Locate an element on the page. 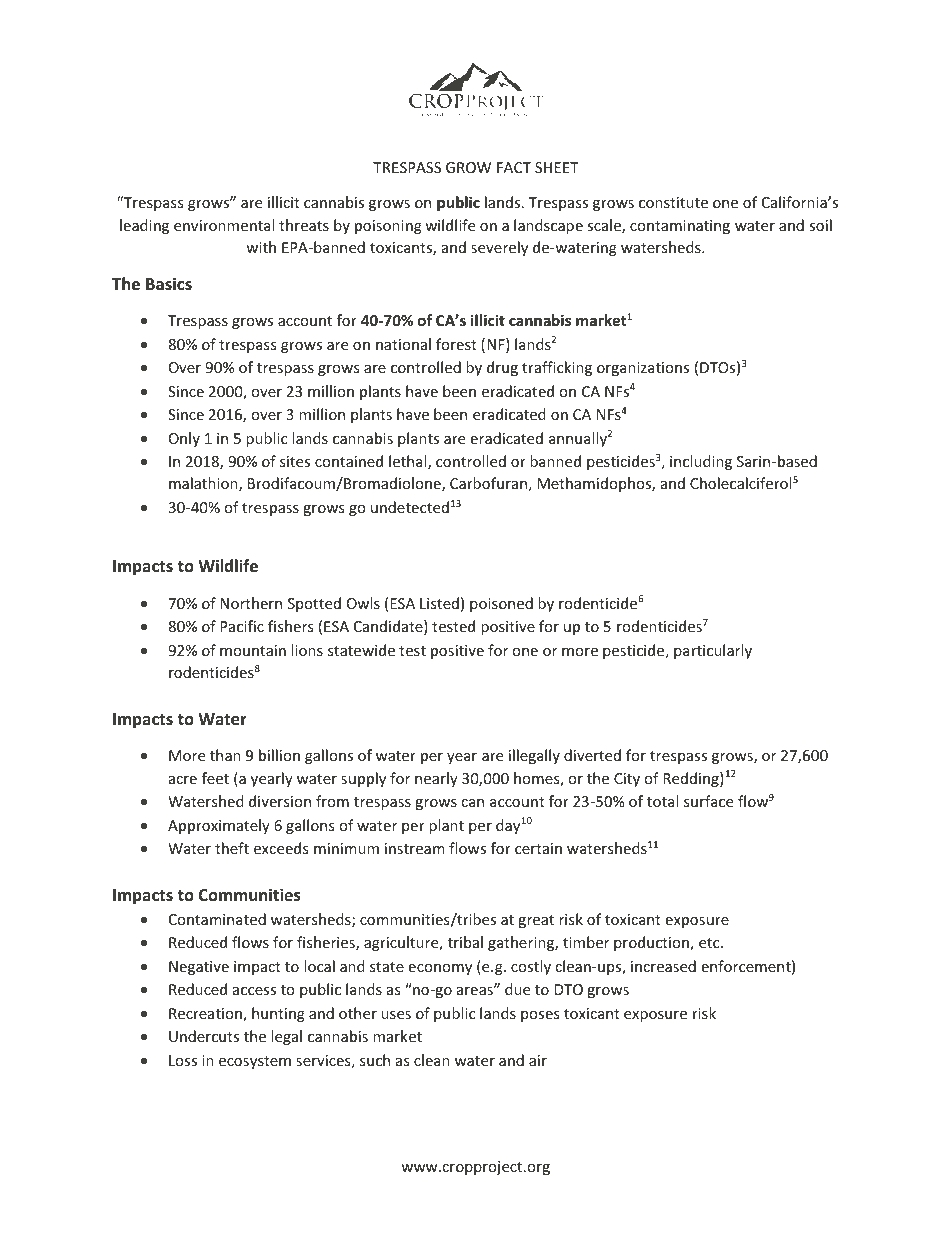  increased is located at coordinates (663, 966).
